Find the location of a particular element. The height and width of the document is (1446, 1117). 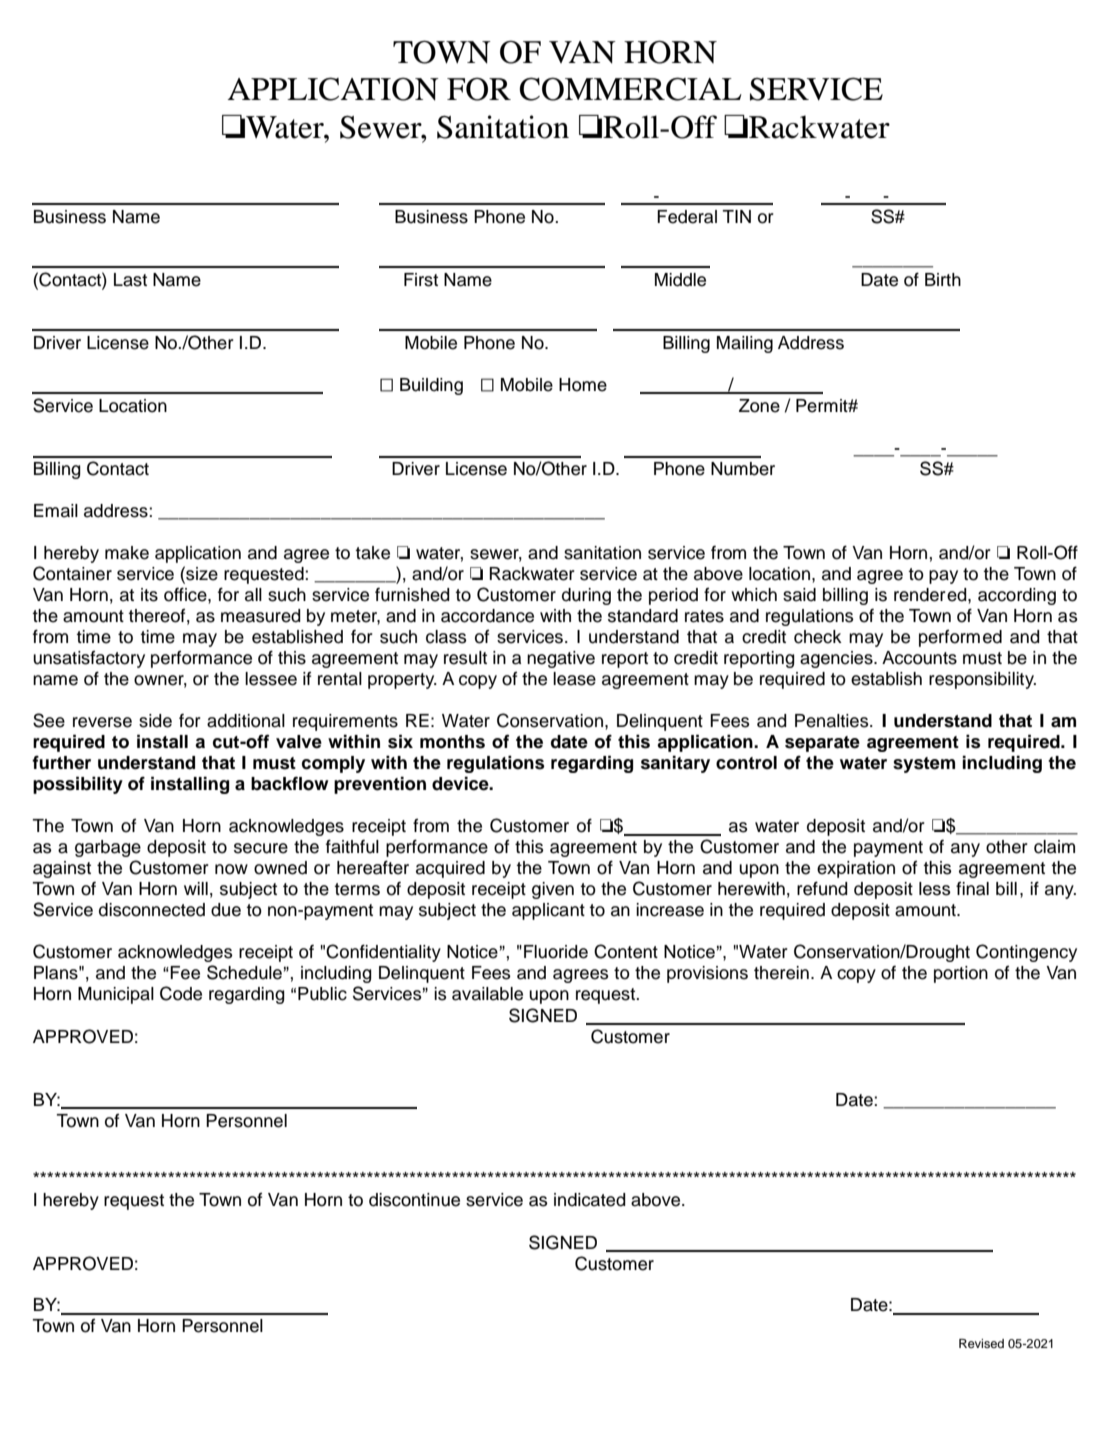

Home is located at coordinates (583, 385).
